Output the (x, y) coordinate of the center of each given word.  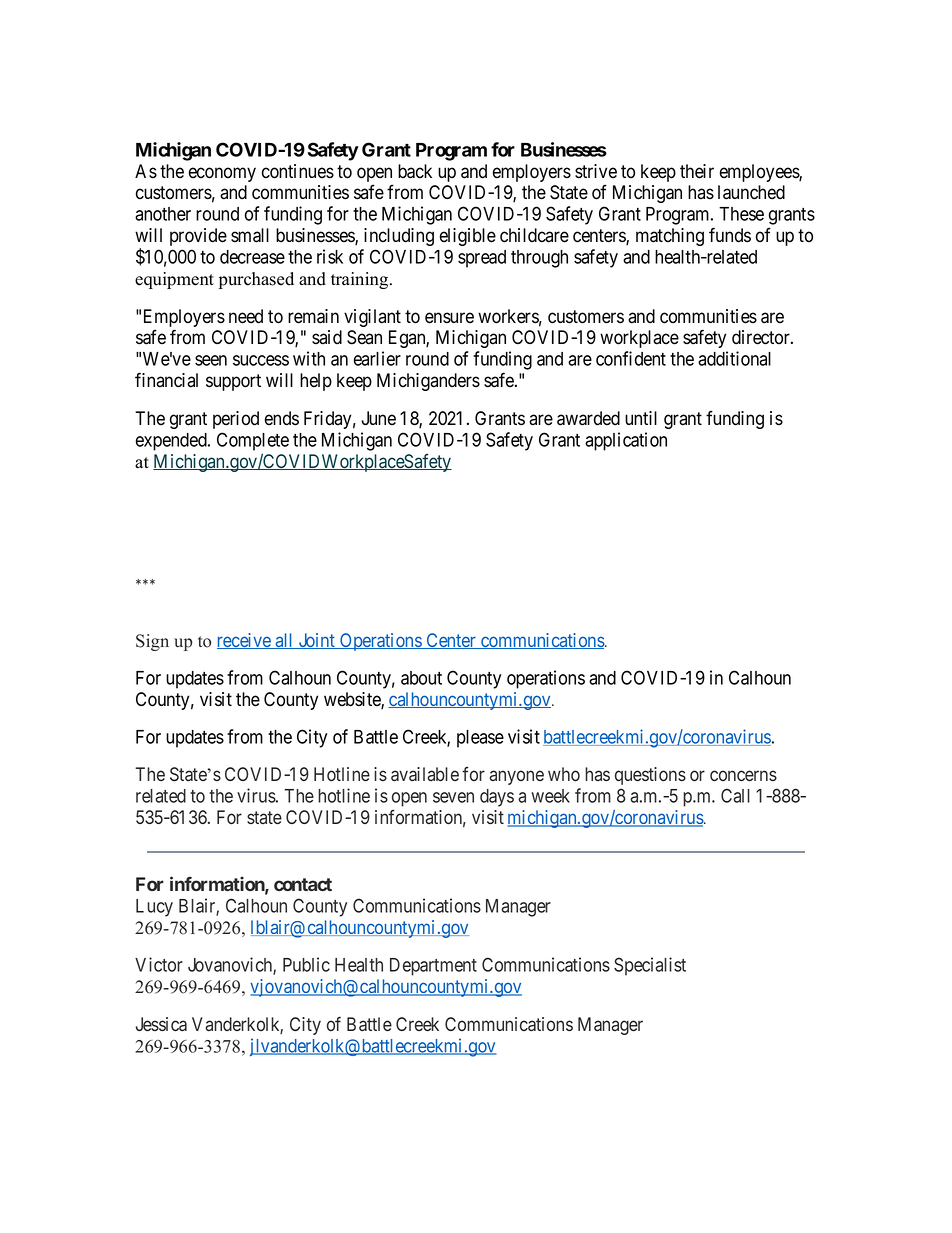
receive (245, 641)
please (480, 739)
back (415, 171)
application (626, 441)
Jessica (161, 1024)
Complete (253, 441)
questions (650, 776)
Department (433, 967)
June (378, 418)
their (697, 171)
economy (222, 174)
